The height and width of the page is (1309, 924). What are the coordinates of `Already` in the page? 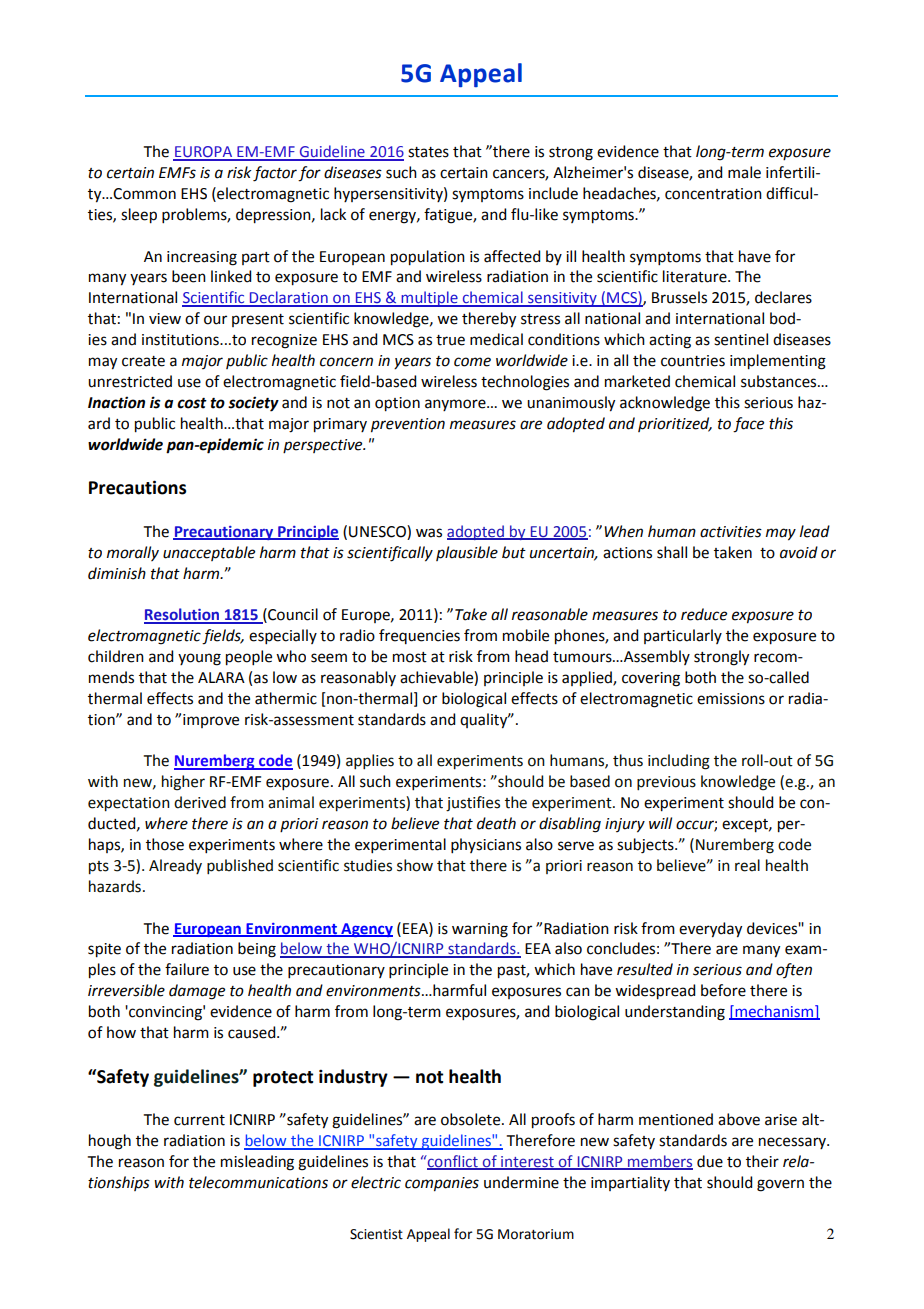 It's located at (175, 866).
